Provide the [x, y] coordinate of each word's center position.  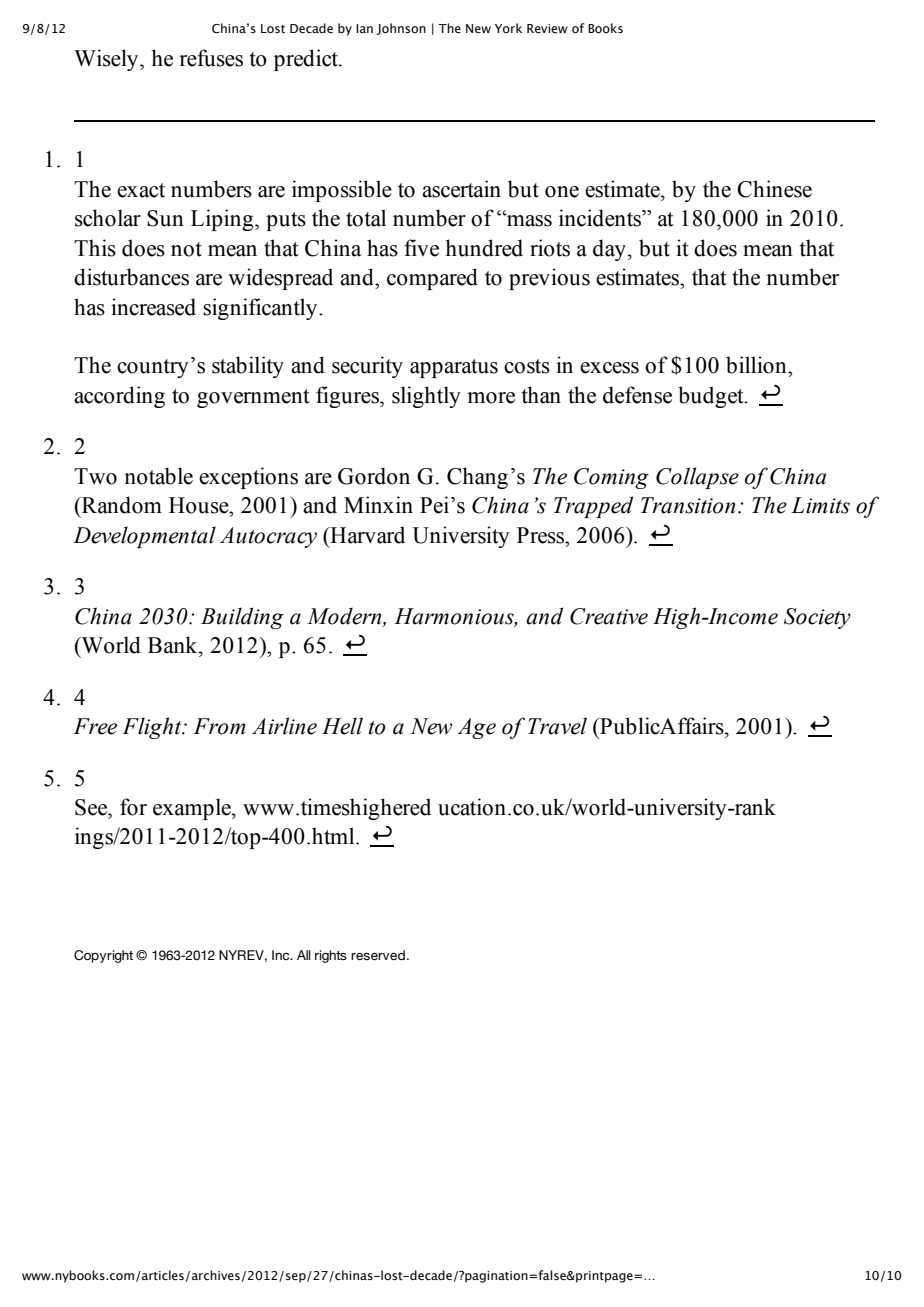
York [508, 28]
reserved [378, 955]
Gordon [374, 476]
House [200, 505]
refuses [211, 58]
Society [817, 618]
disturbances [131, 277]
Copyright [103, 956]
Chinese [774, 189]
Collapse [697, 478]
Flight [153, 728]
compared [432, 279]
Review [547, 28]
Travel [557, 726]
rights [331, 956]
